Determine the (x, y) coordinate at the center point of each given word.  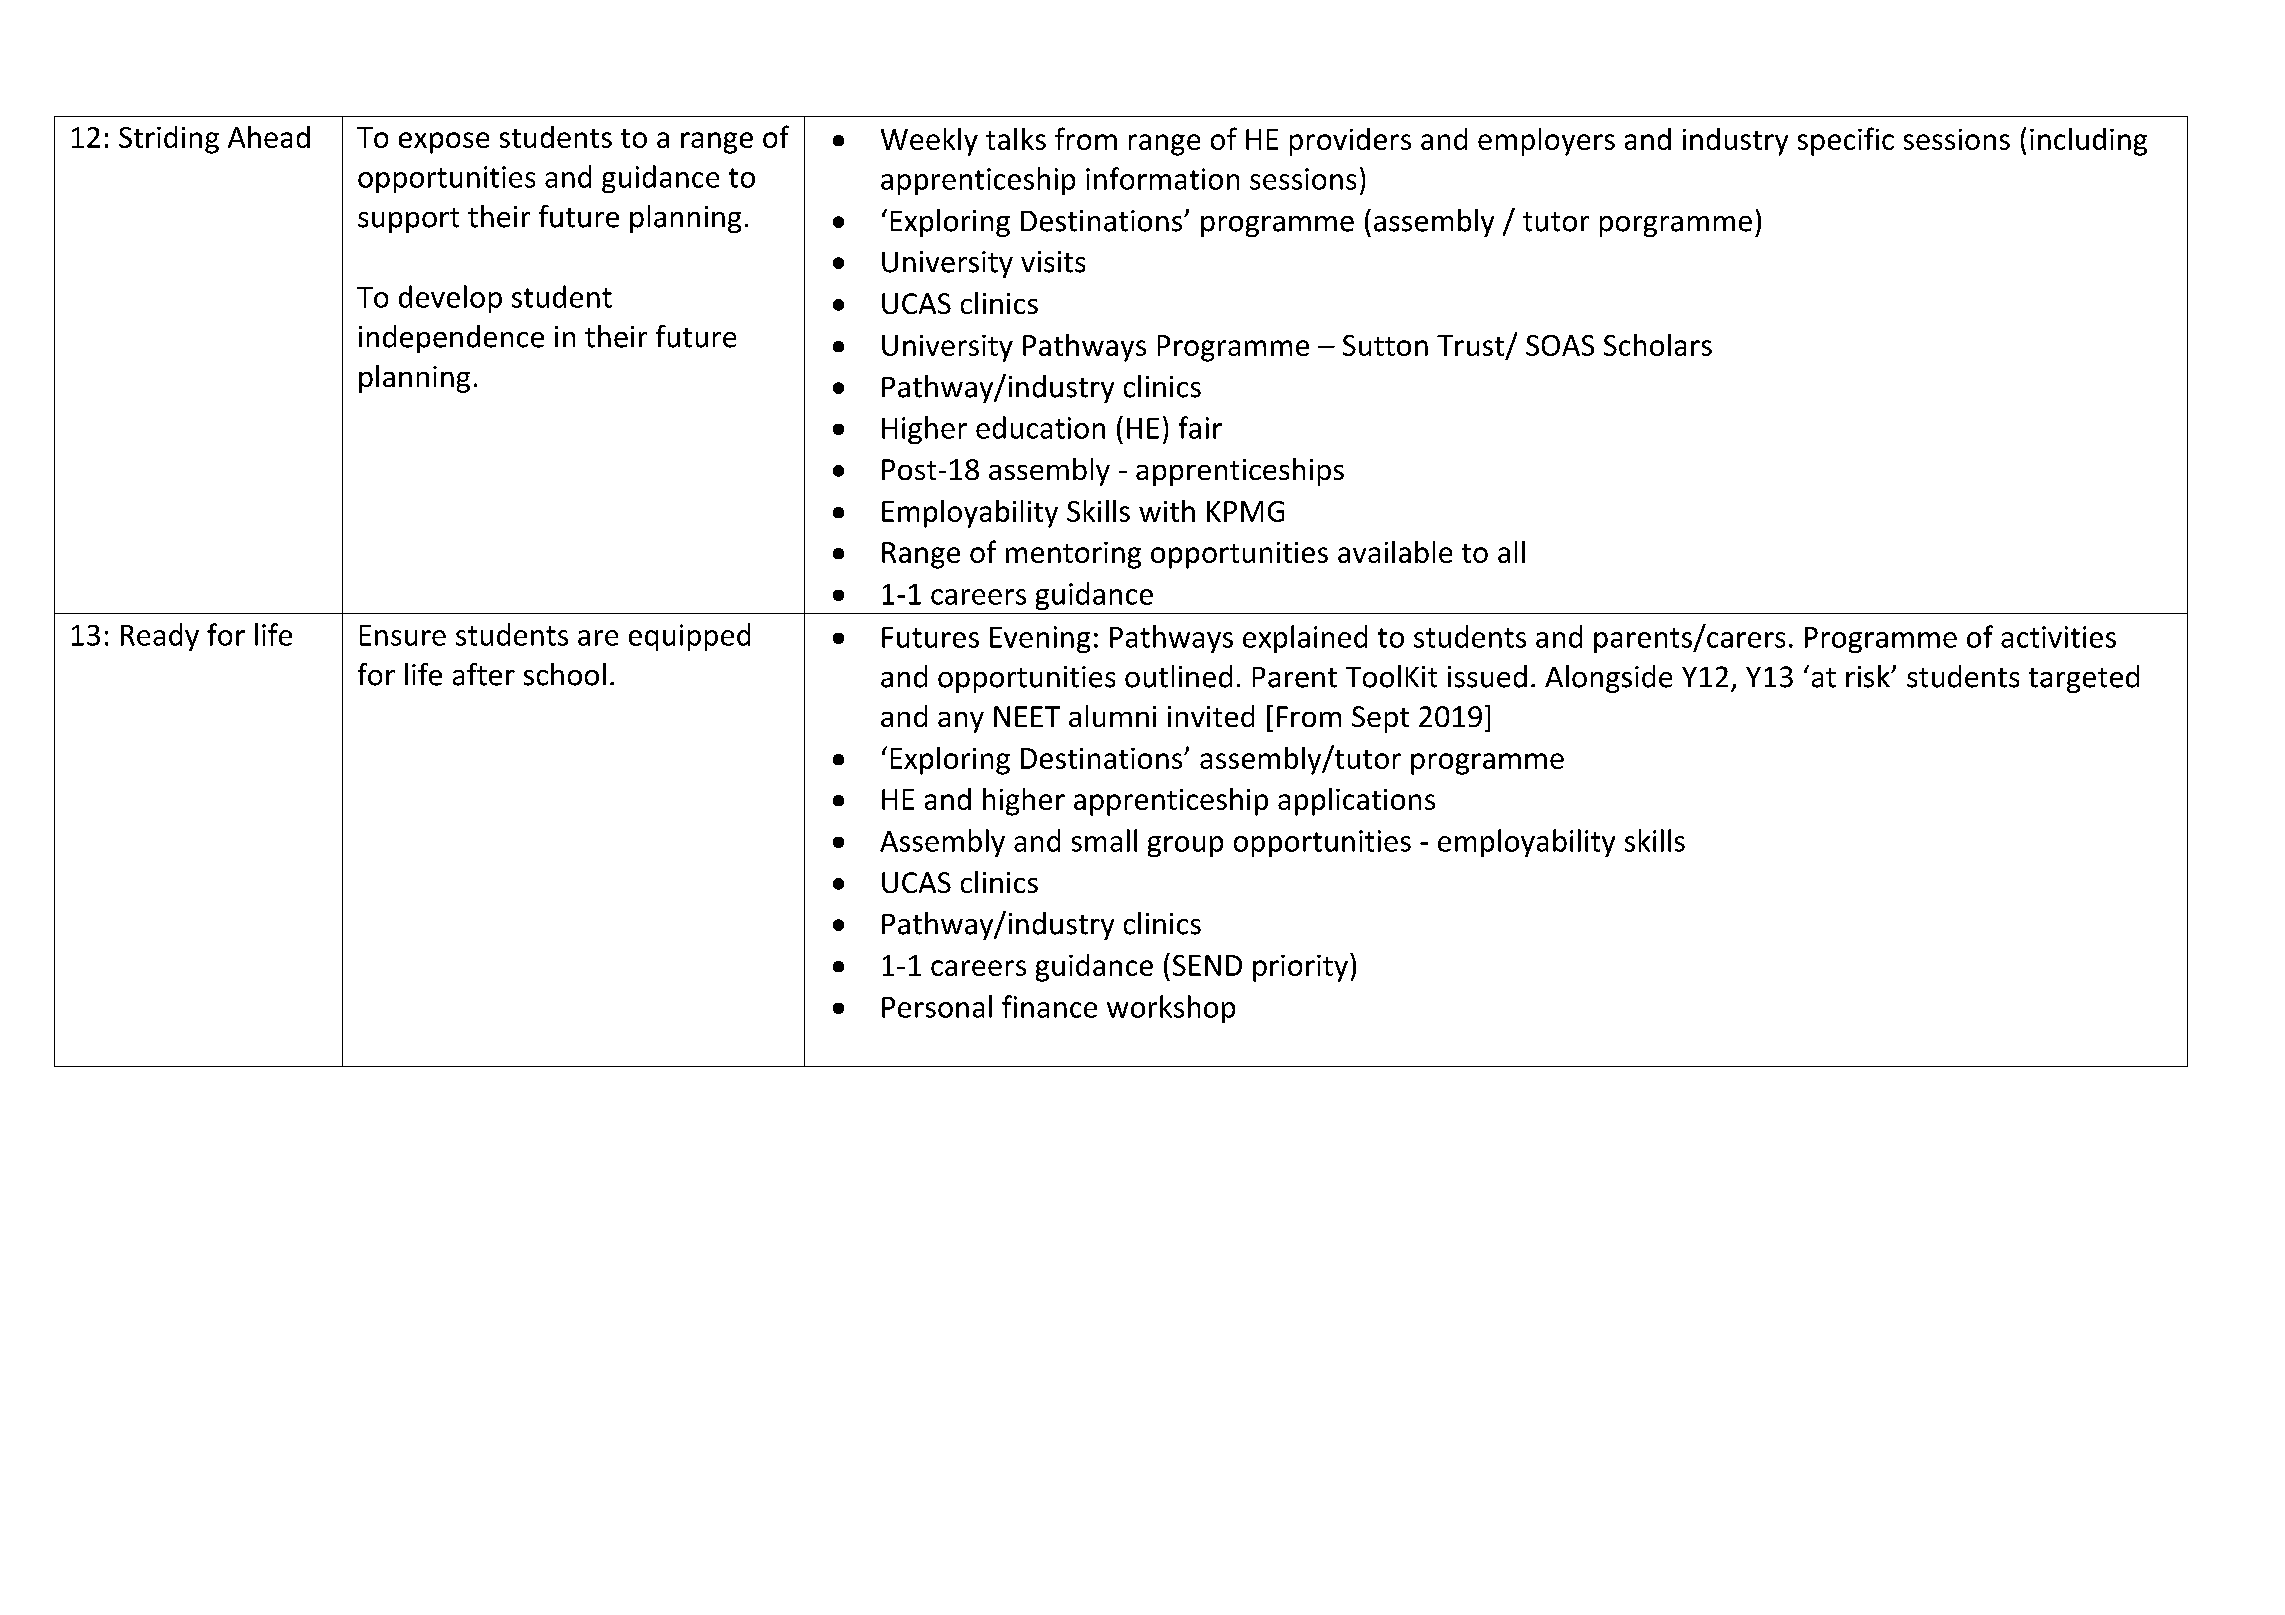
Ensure (403, 635)
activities (2058, 637)
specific (1846, 141)
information (1162, 178)
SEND (1207, 965)
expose (444, 143)
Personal (937, 1006)
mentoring (1073, 555)
